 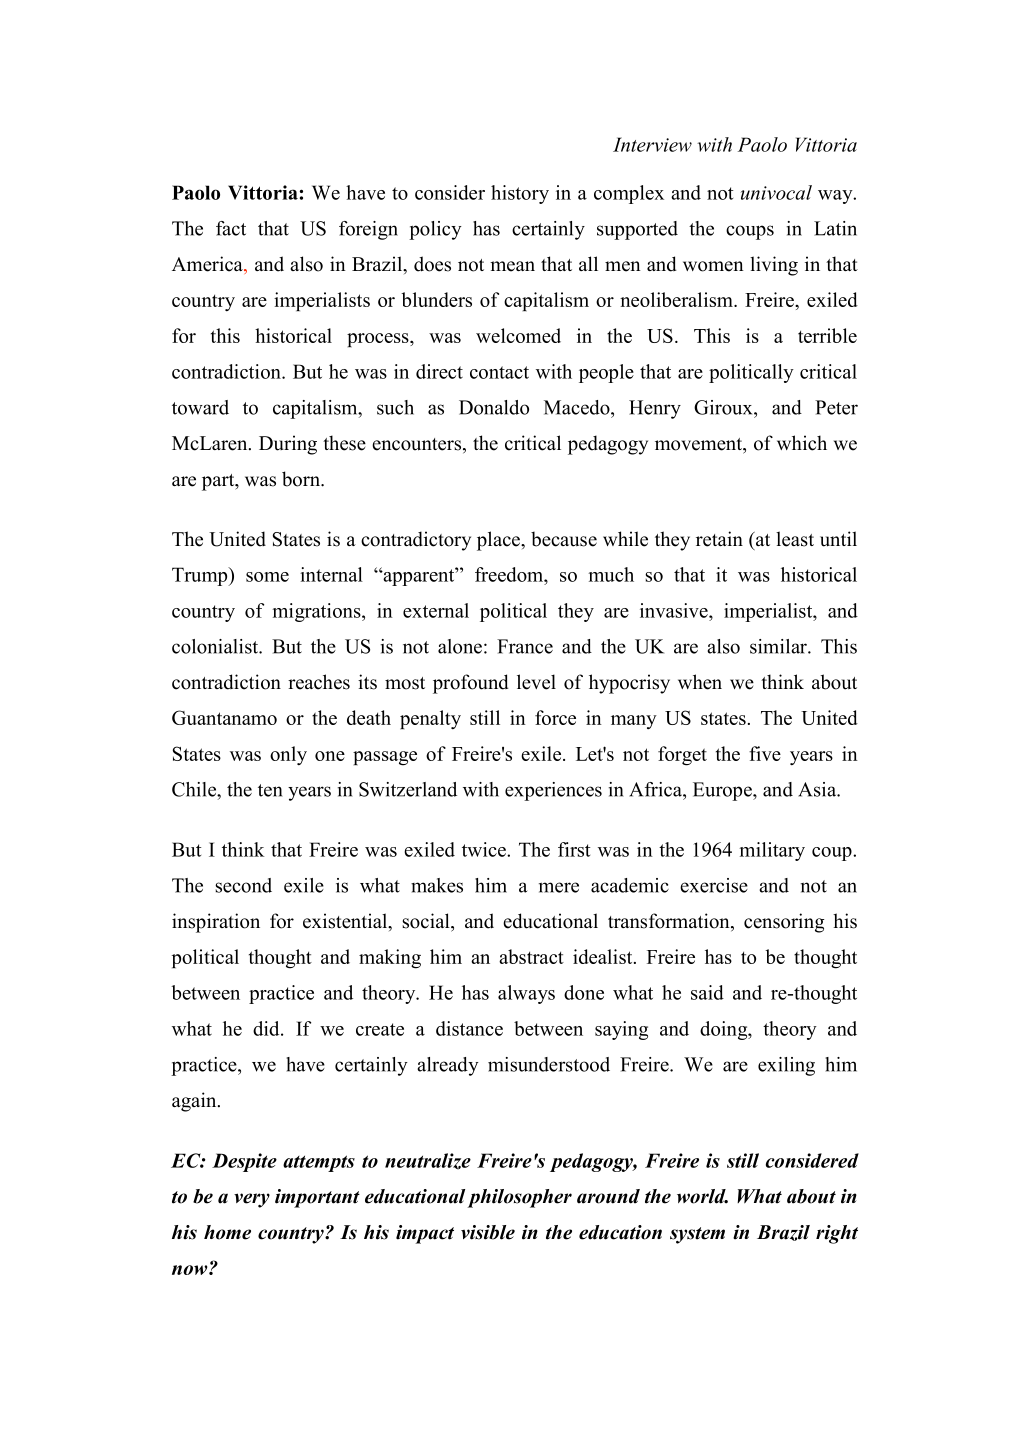 What do you see at coordinates (252, 1200) in the image?
I see `very` at bounding box center [252, 1200].
